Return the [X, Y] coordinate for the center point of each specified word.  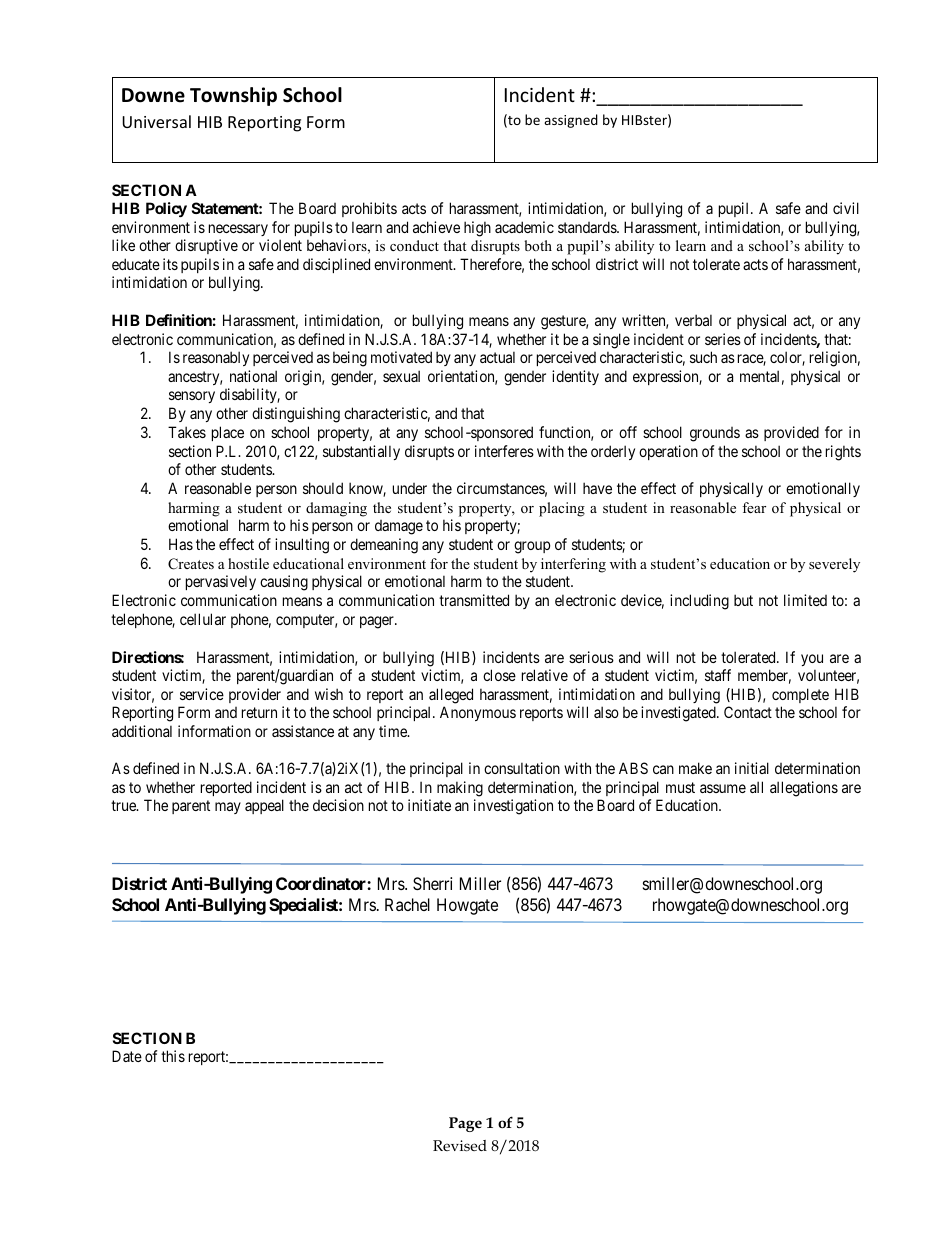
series [723, 339]
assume [723, 788]
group [532, 547]
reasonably [216, 358]
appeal [264, 806]
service [202, 694]
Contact [748, 712]
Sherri [432, 883]
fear [754, 507]
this [173, 1056]
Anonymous [478, 713]
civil [846, 208]
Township [233, 96]
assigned [571, 121]
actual [497, 357]
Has [181, 544]
